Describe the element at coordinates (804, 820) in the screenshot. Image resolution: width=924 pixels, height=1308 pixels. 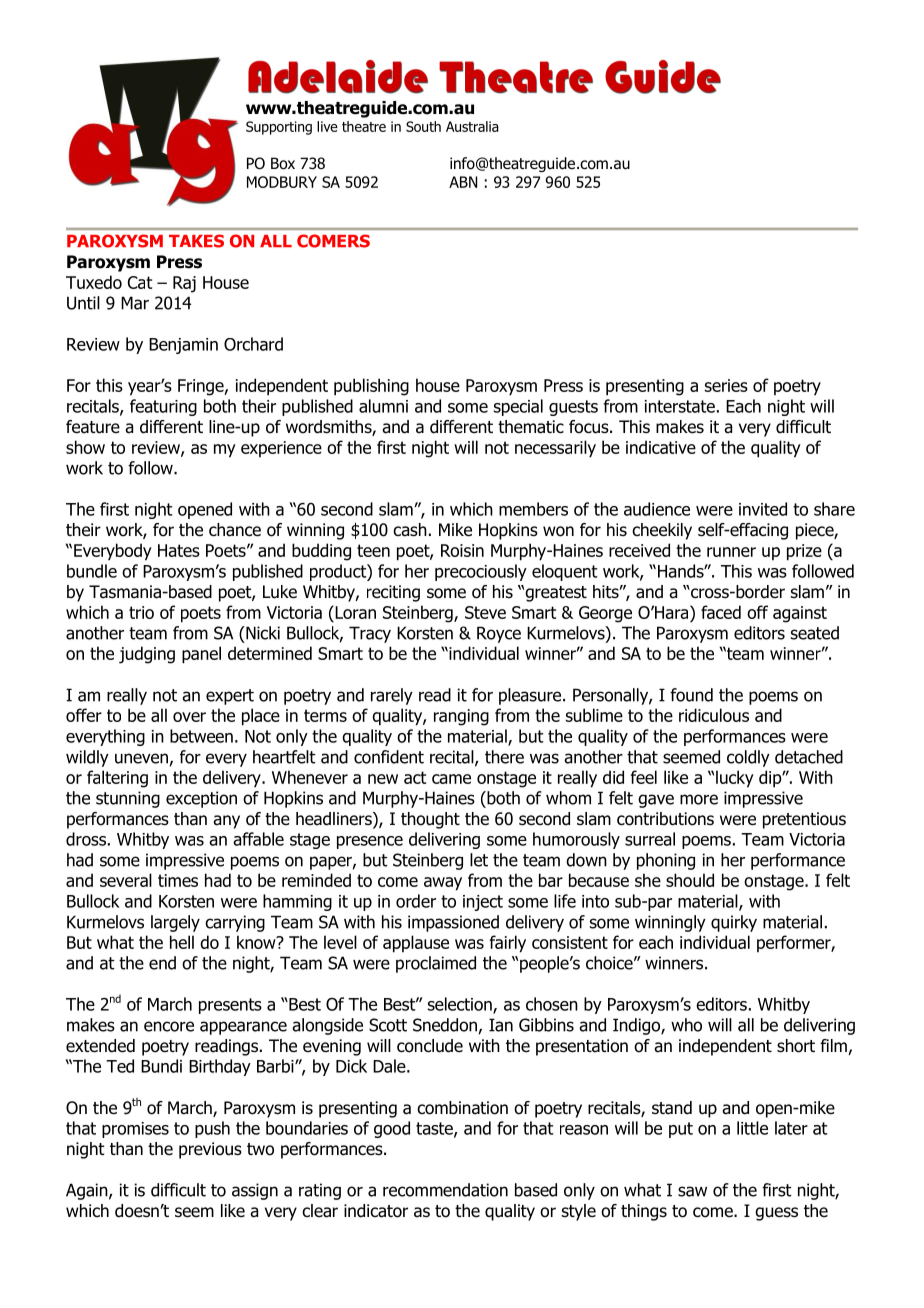
I see `pretentious` at that location.
